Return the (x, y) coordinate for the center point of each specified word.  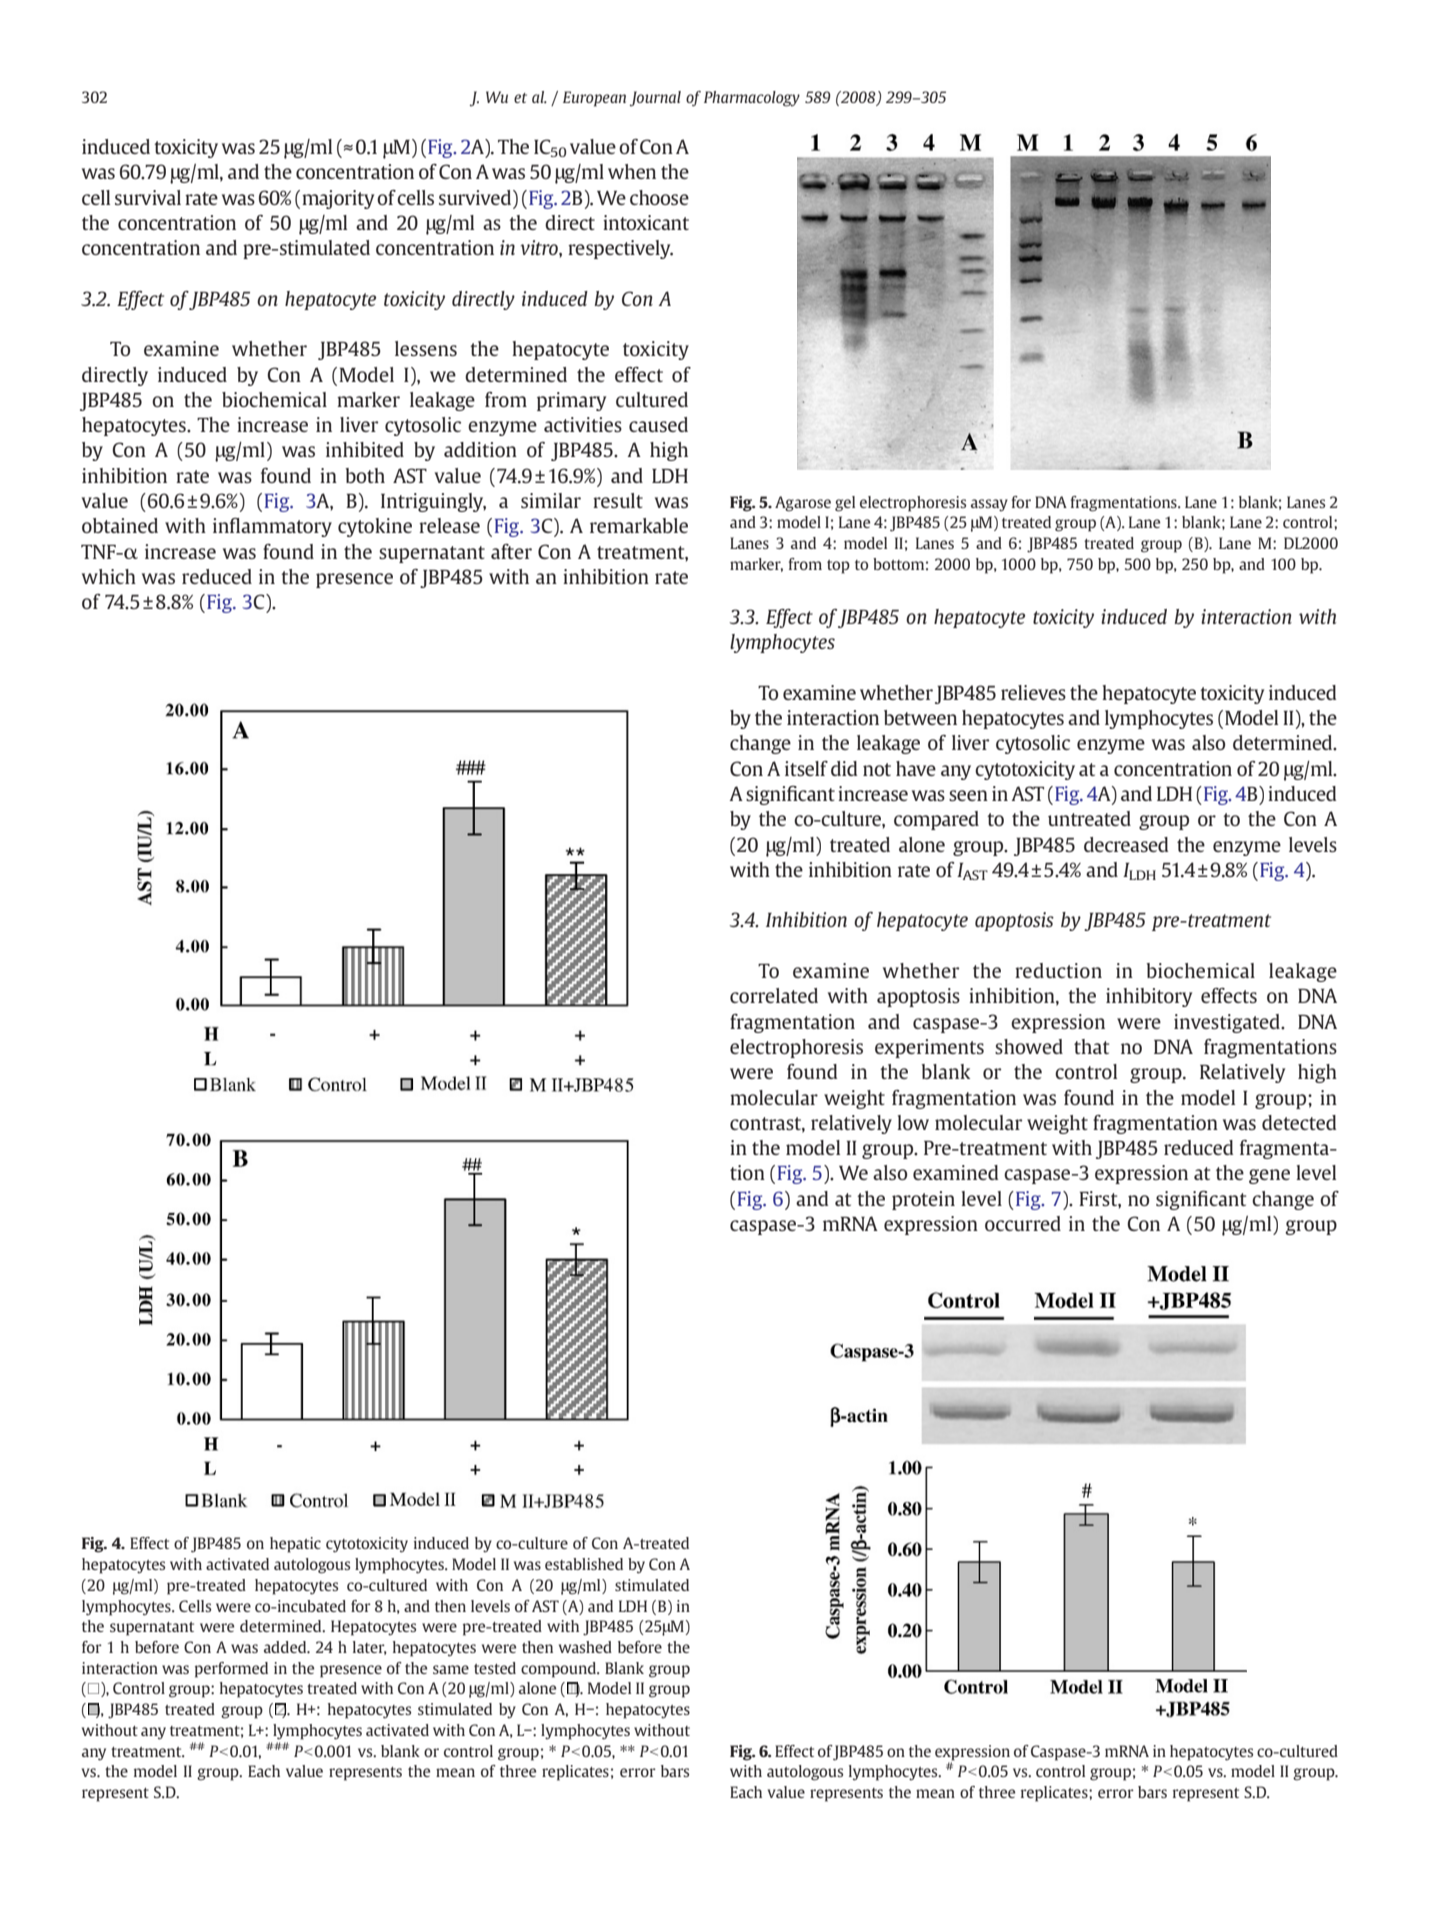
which (109, 576)
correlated (774, 995)
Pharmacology (752, 99)
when (632, 171)
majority (338, 199)
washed (585, 1647)
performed (231, 1670)
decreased (1126, 844)
